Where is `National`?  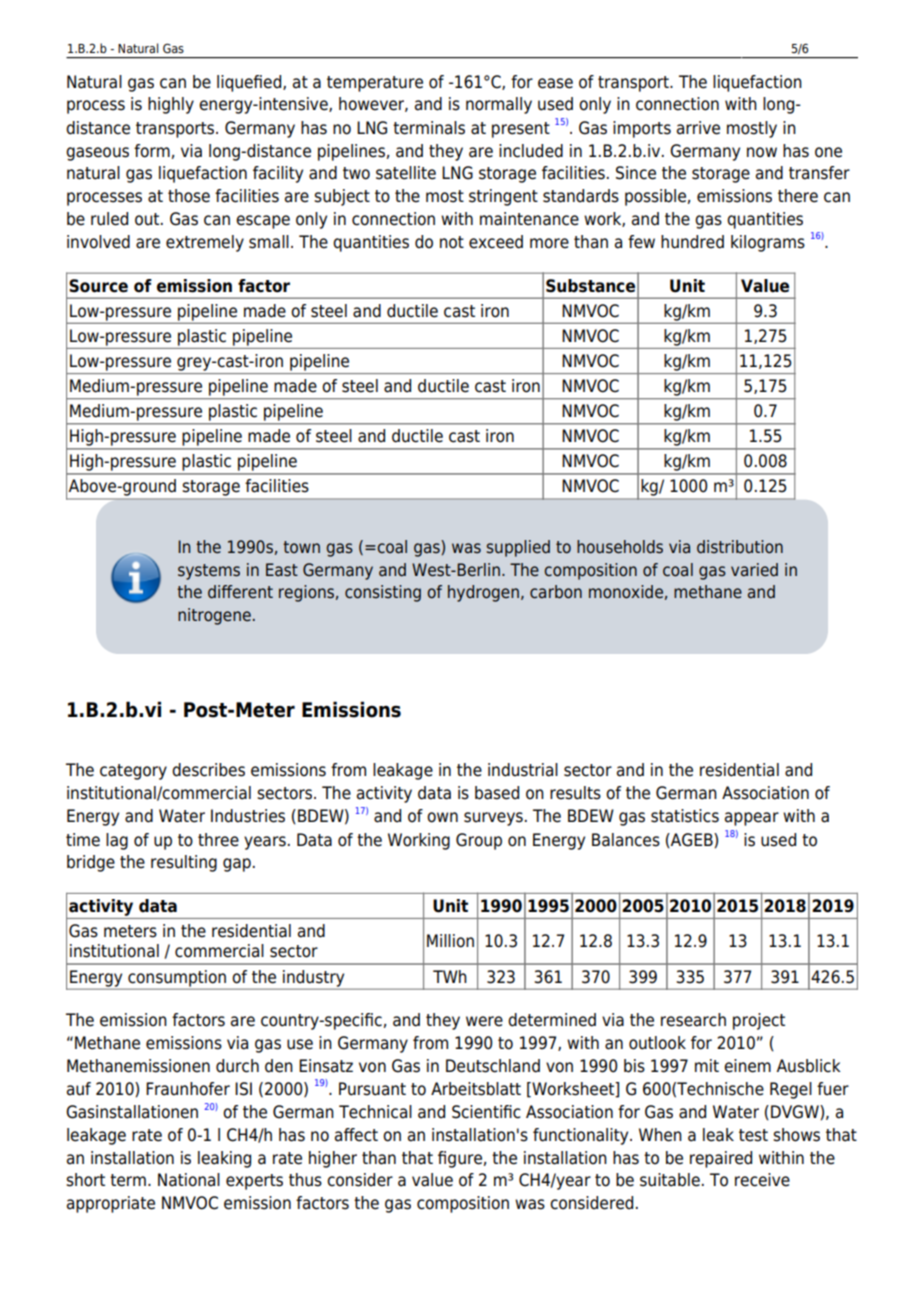 National is located at coordinates (189, 1180).
